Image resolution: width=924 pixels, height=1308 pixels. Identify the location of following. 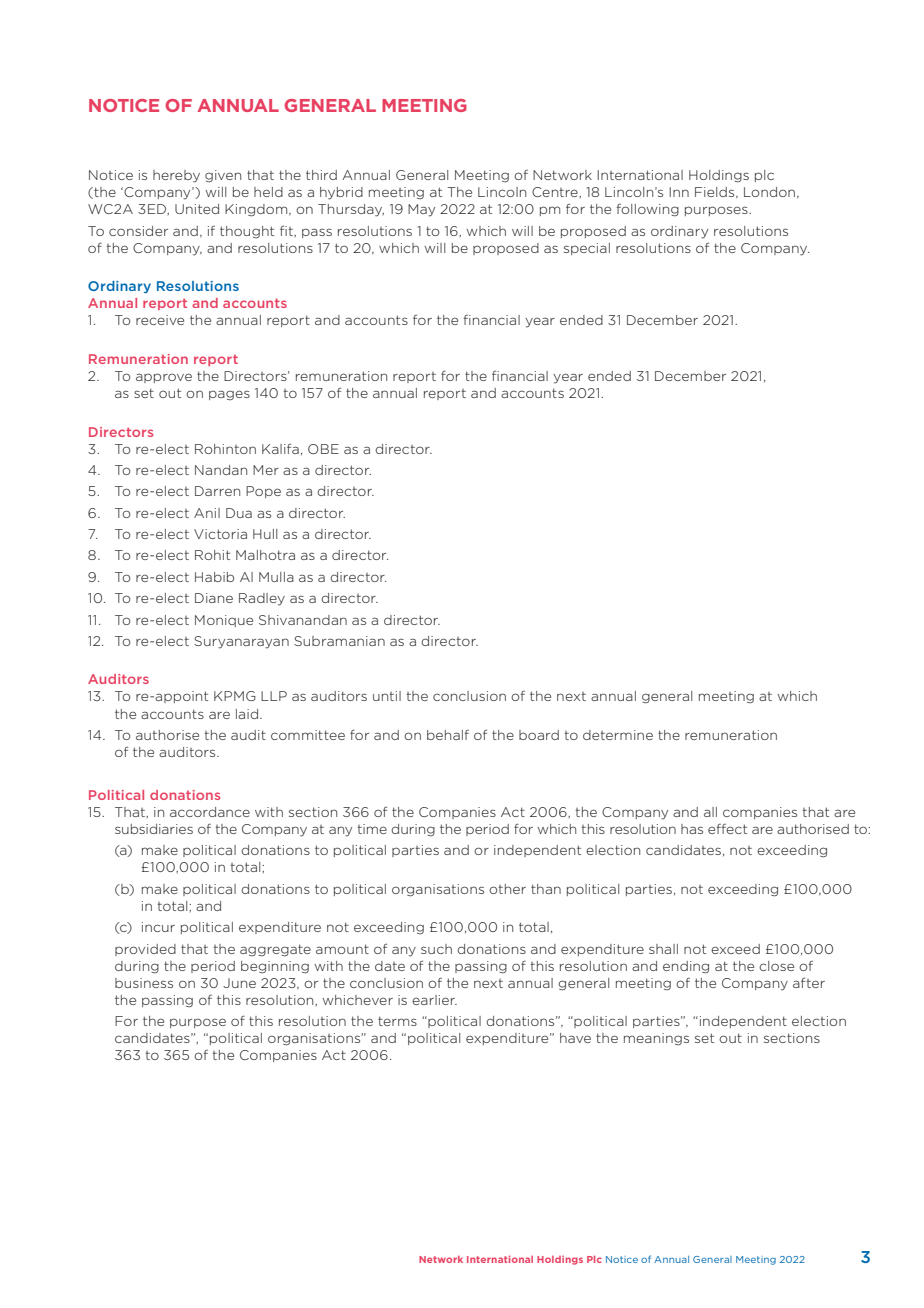
(648, 210).
